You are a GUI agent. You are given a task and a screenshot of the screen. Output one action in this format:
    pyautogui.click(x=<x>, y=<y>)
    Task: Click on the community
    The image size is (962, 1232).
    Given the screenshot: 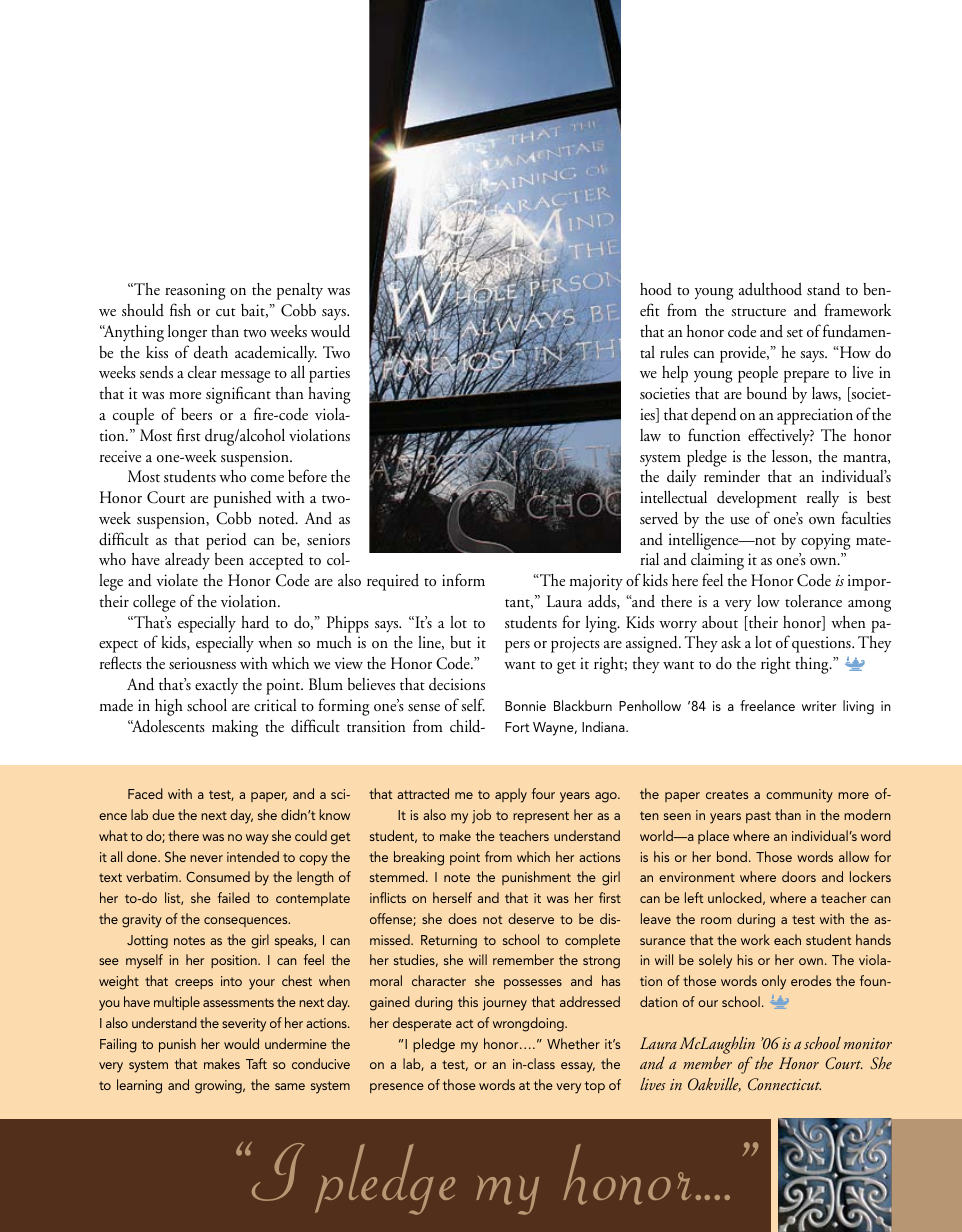 What is the action you would take?
    pyautogui.click(x=799, y=796)
